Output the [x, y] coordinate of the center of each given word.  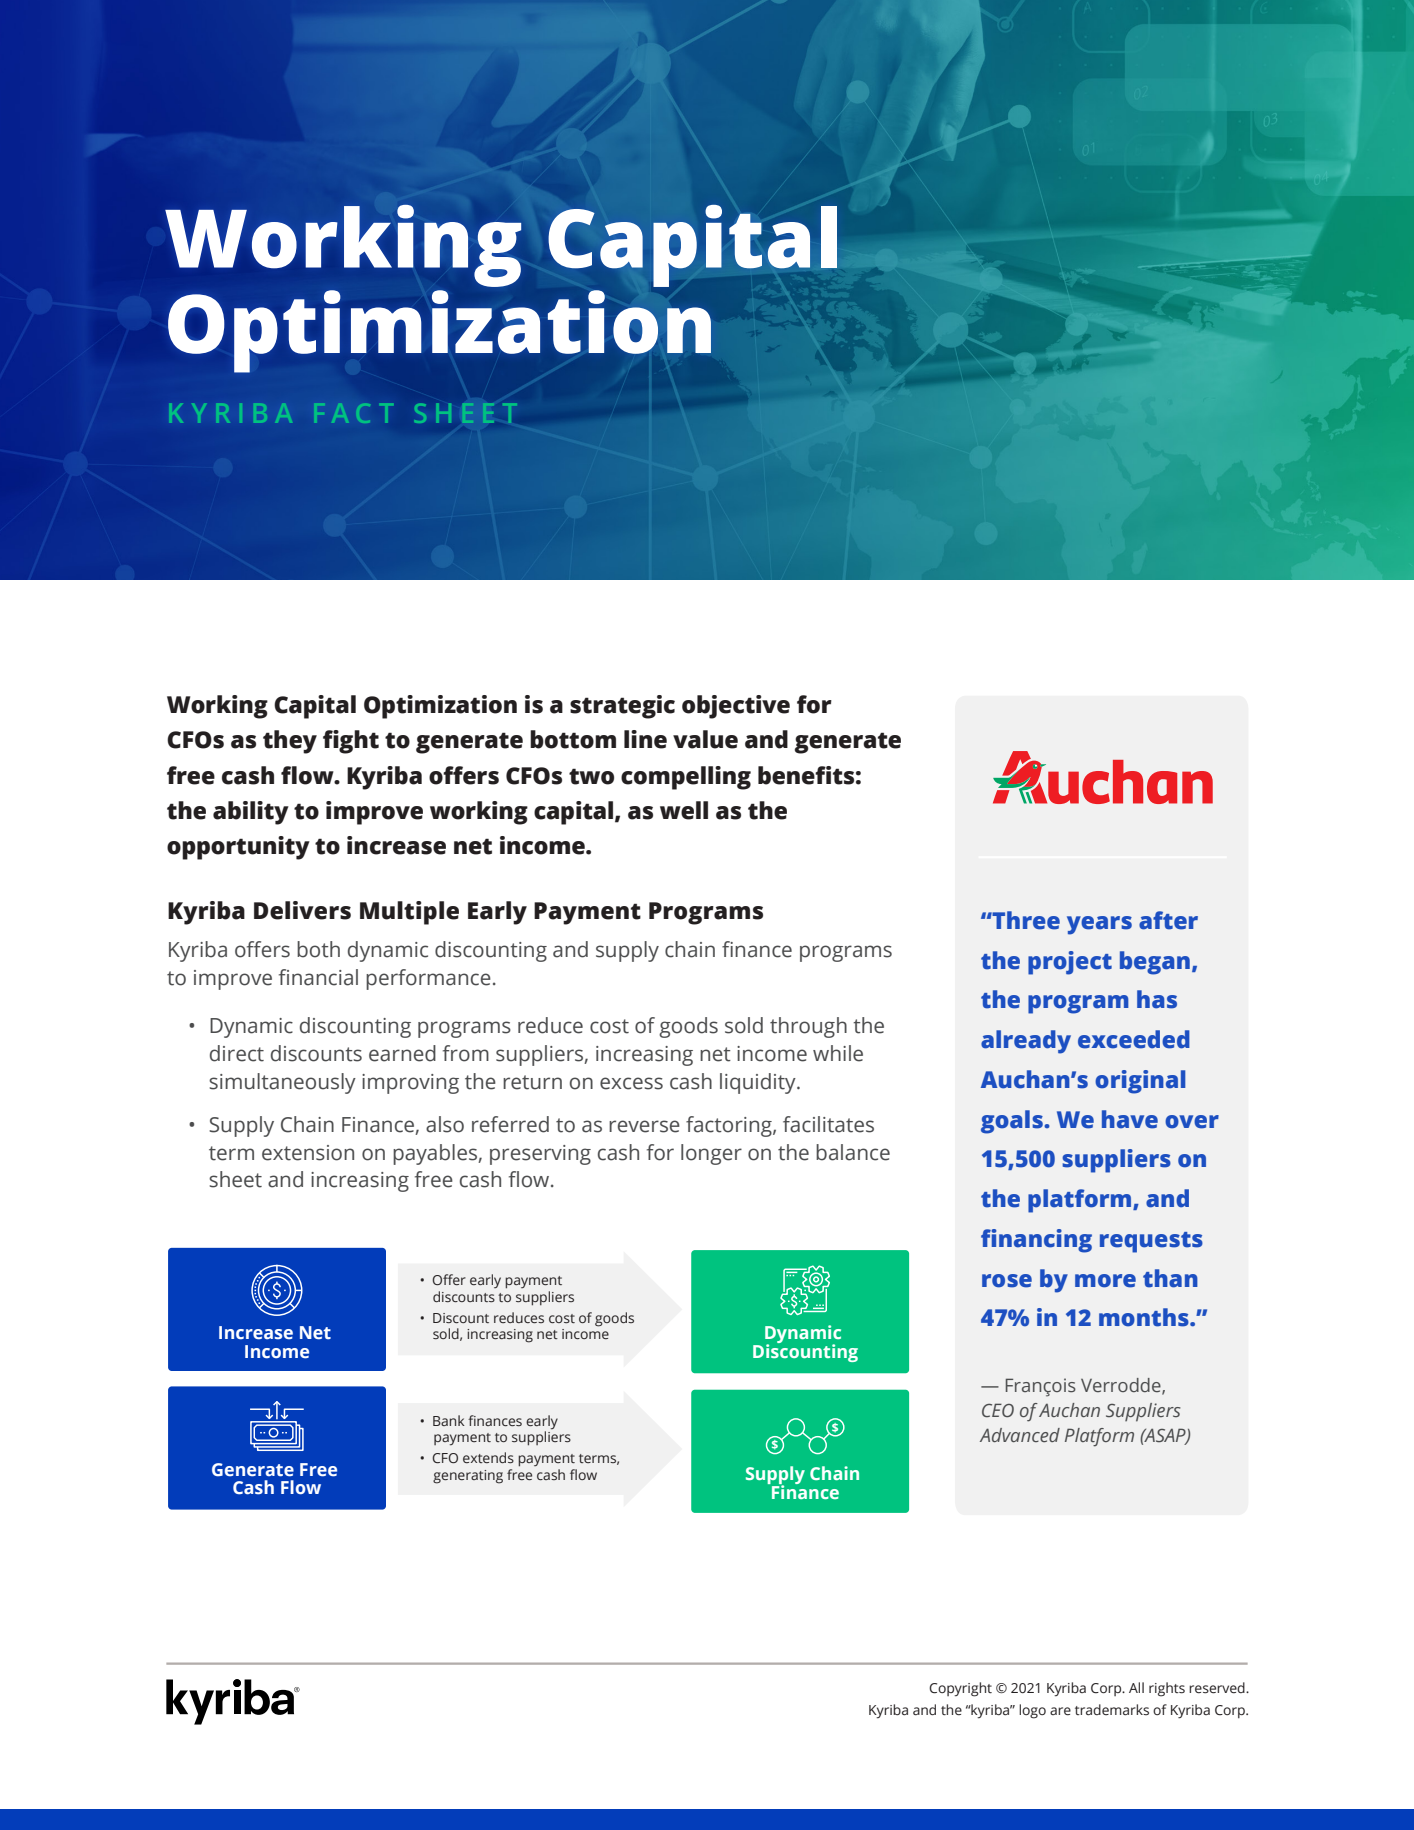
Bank [449, 1420]
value [705, 739]
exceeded [1134, 1039]
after [1168, 920]
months [1145, 1317]
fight [351, 742]
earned [402, 1053]
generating [468, 1477]
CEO [998, 1410]
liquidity [759, 1083]
